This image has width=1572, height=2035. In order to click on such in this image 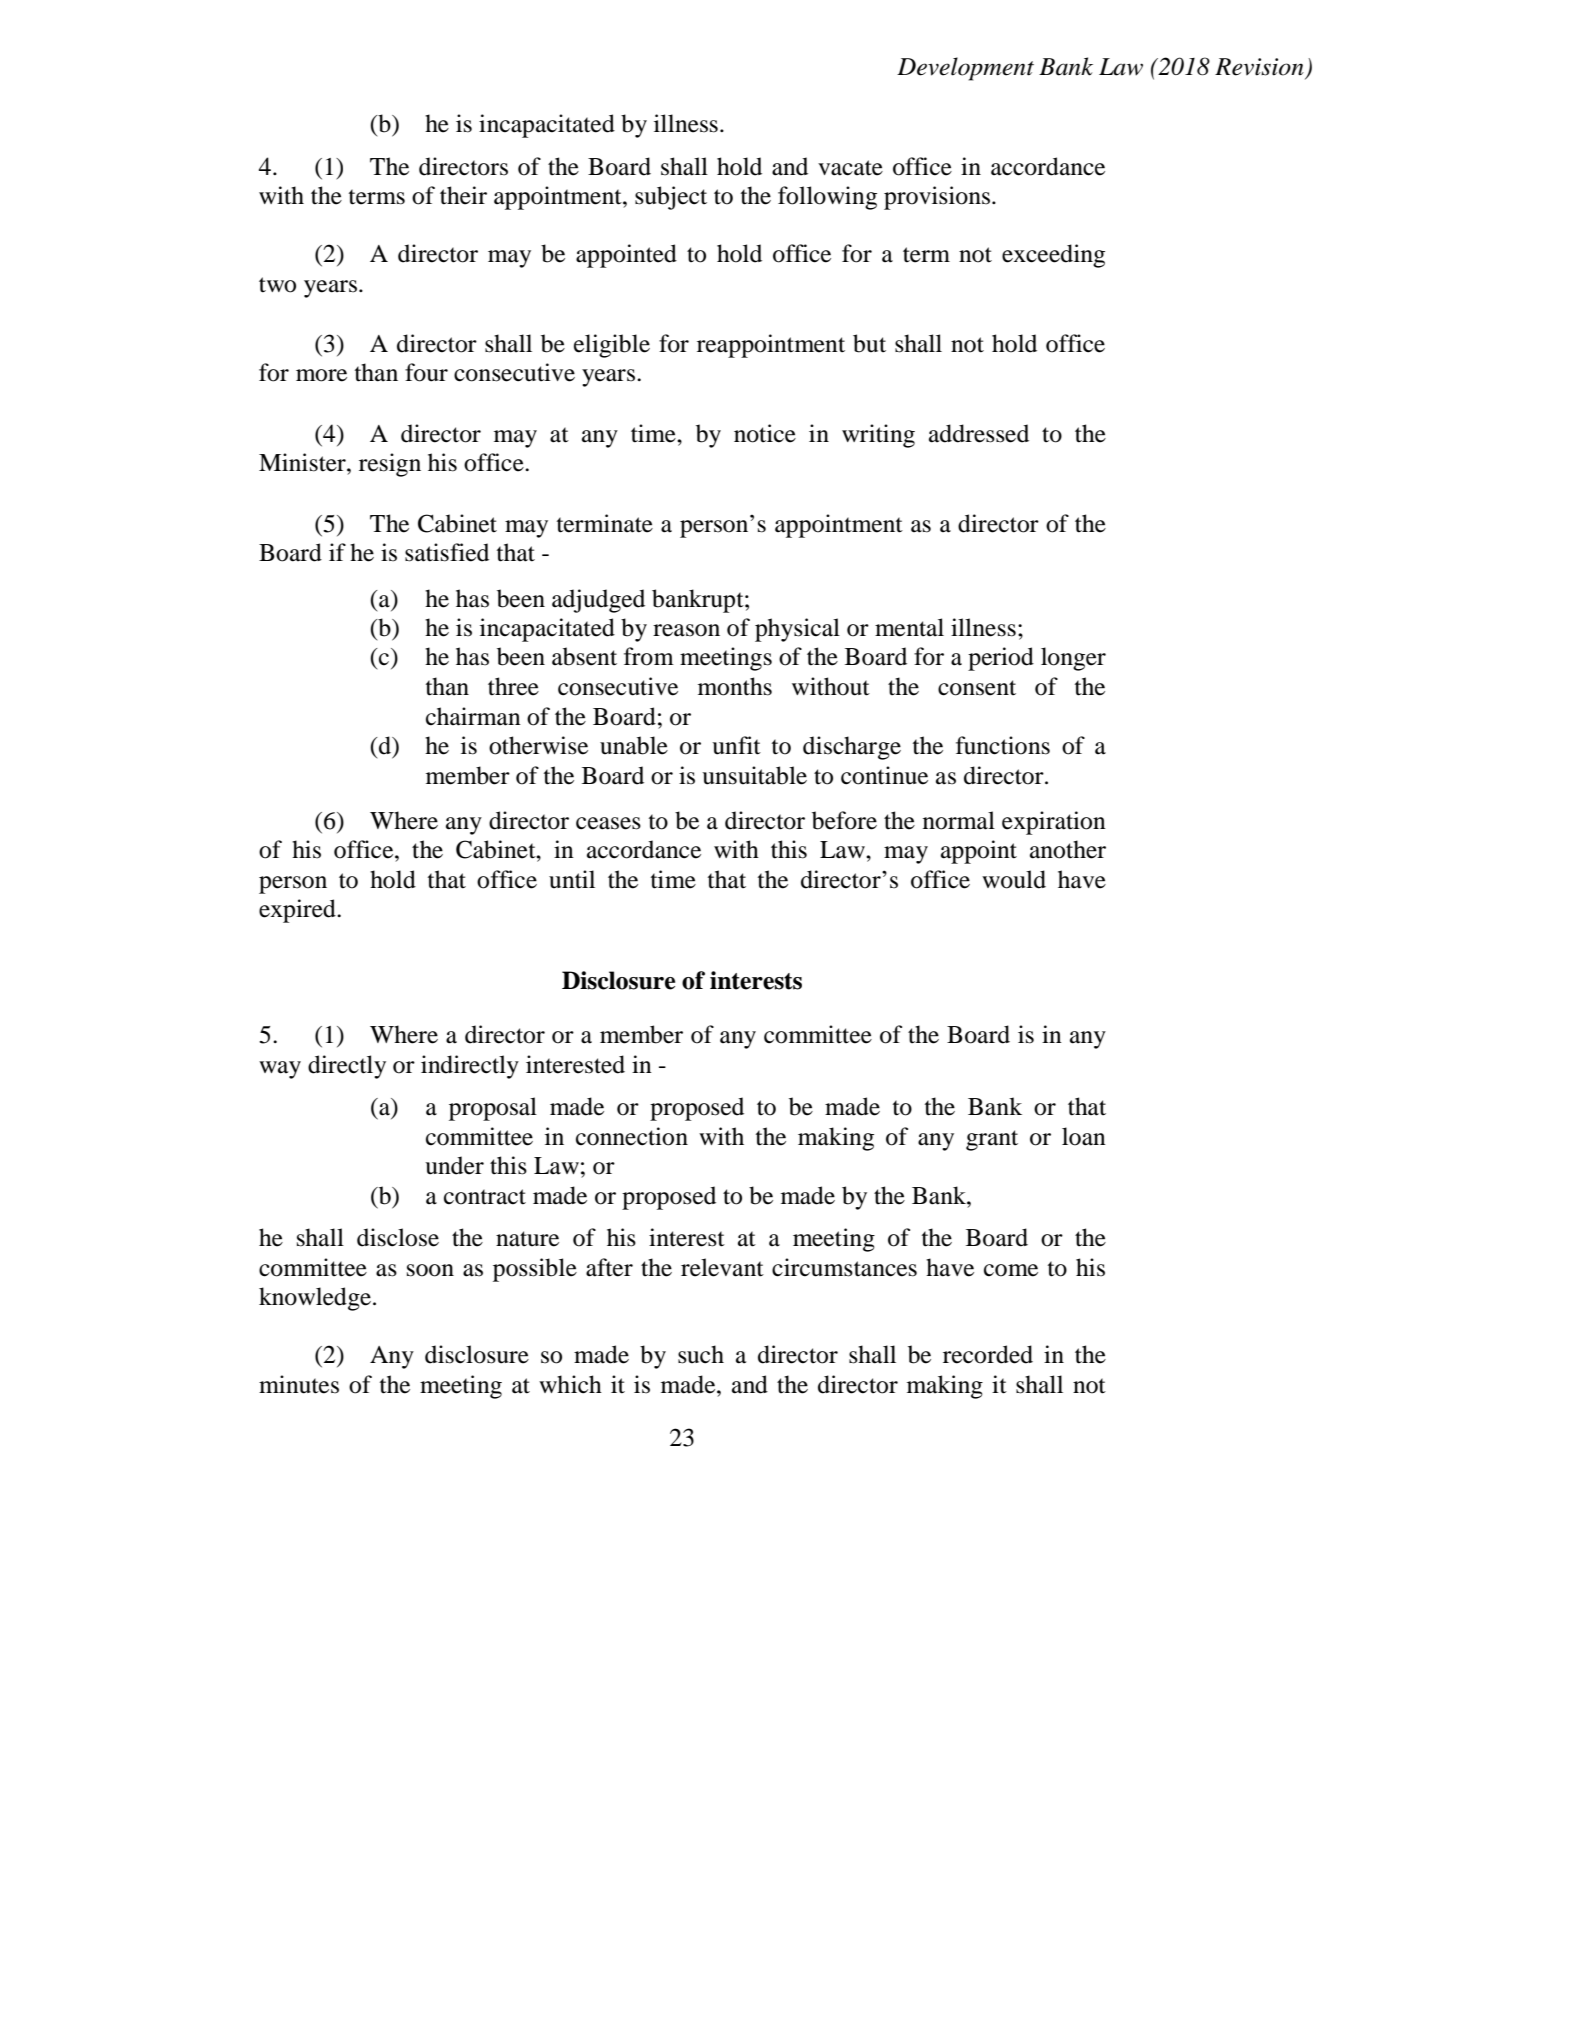, I will do `click(701, 1354)`.
